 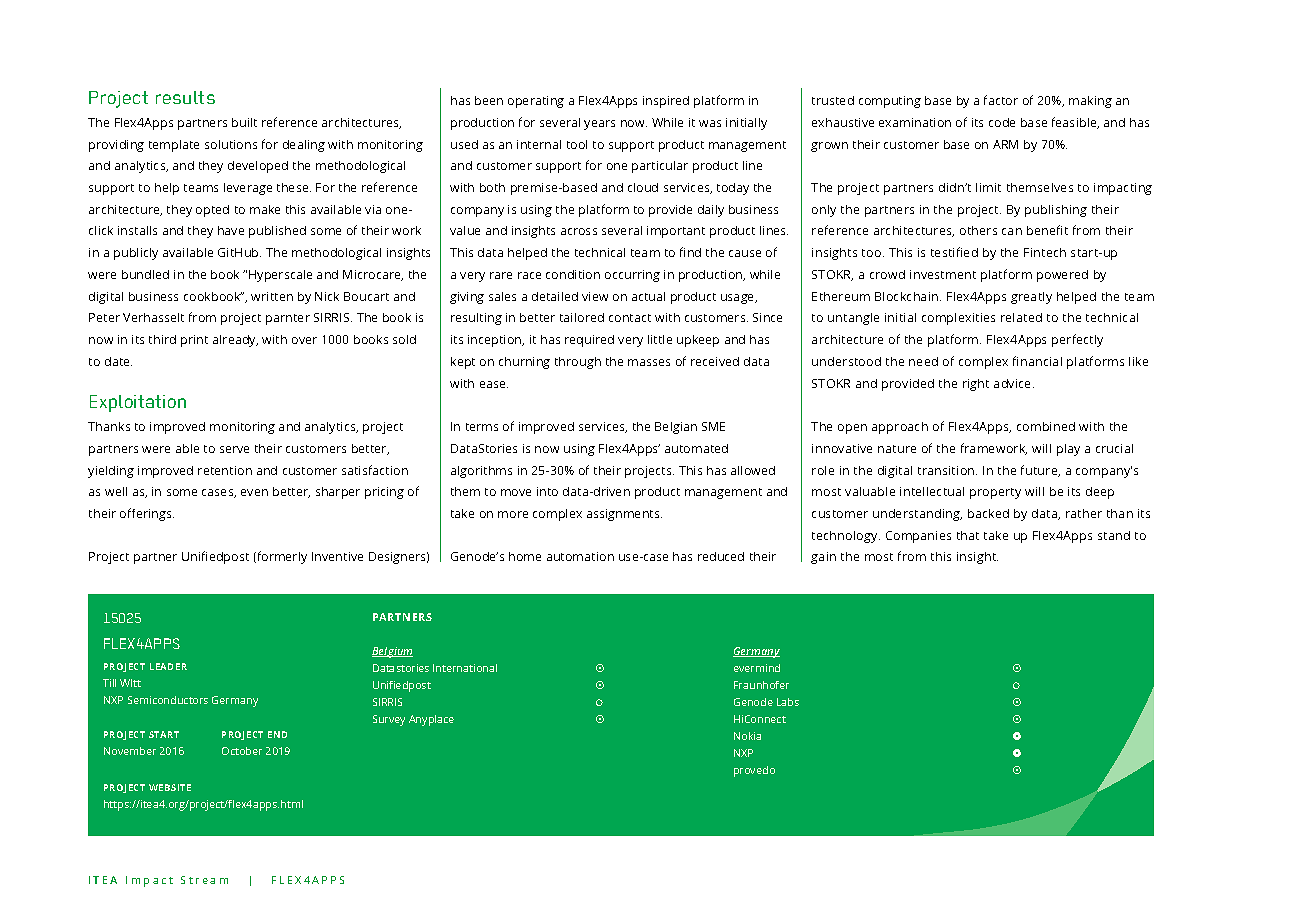 I want to click on code, so click(x=1002, y=122).
